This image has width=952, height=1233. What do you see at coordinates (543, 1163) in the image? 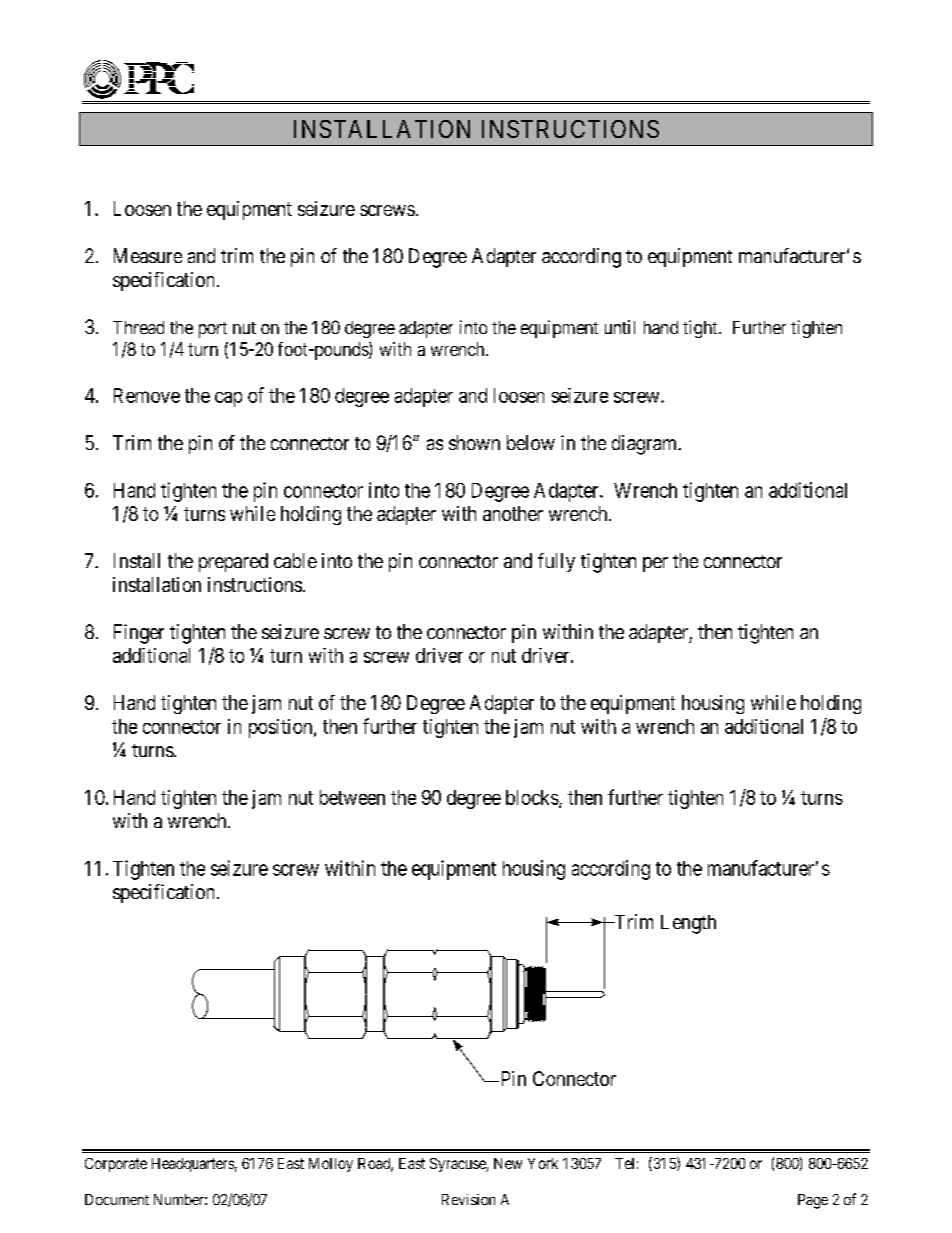
I see `York` at bounding box center [543, 1163].
